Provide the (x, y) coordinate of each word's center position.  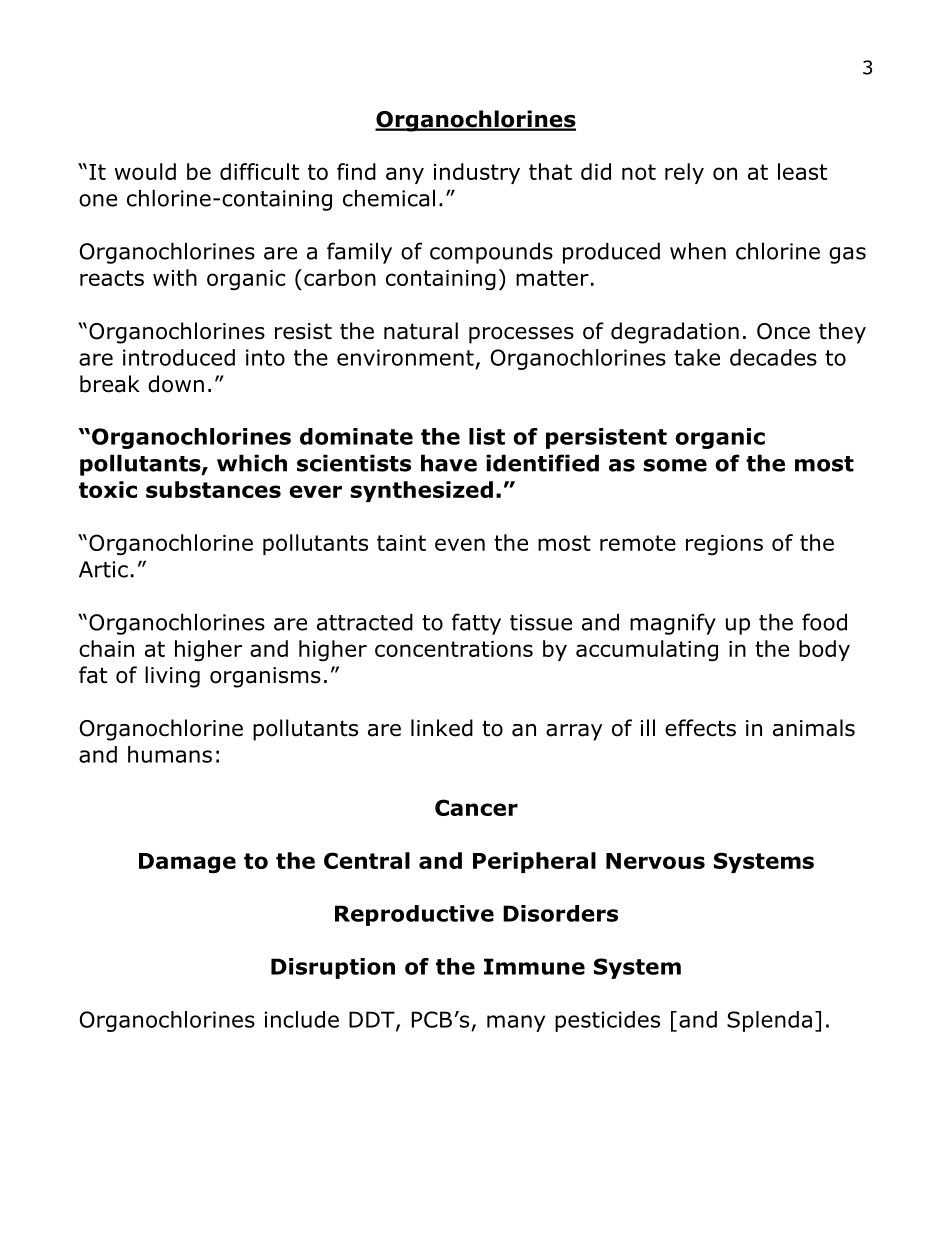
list (487, 436)
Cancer (476, 807)
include (302, 1019)
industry (477, 173)
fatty (476, 624)
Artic (103, 569)
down (176, 384)
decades (773, 357)
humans (170, 754)
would (145, 171)
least (802, 171)
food (824, 622)
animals (814, 728)
